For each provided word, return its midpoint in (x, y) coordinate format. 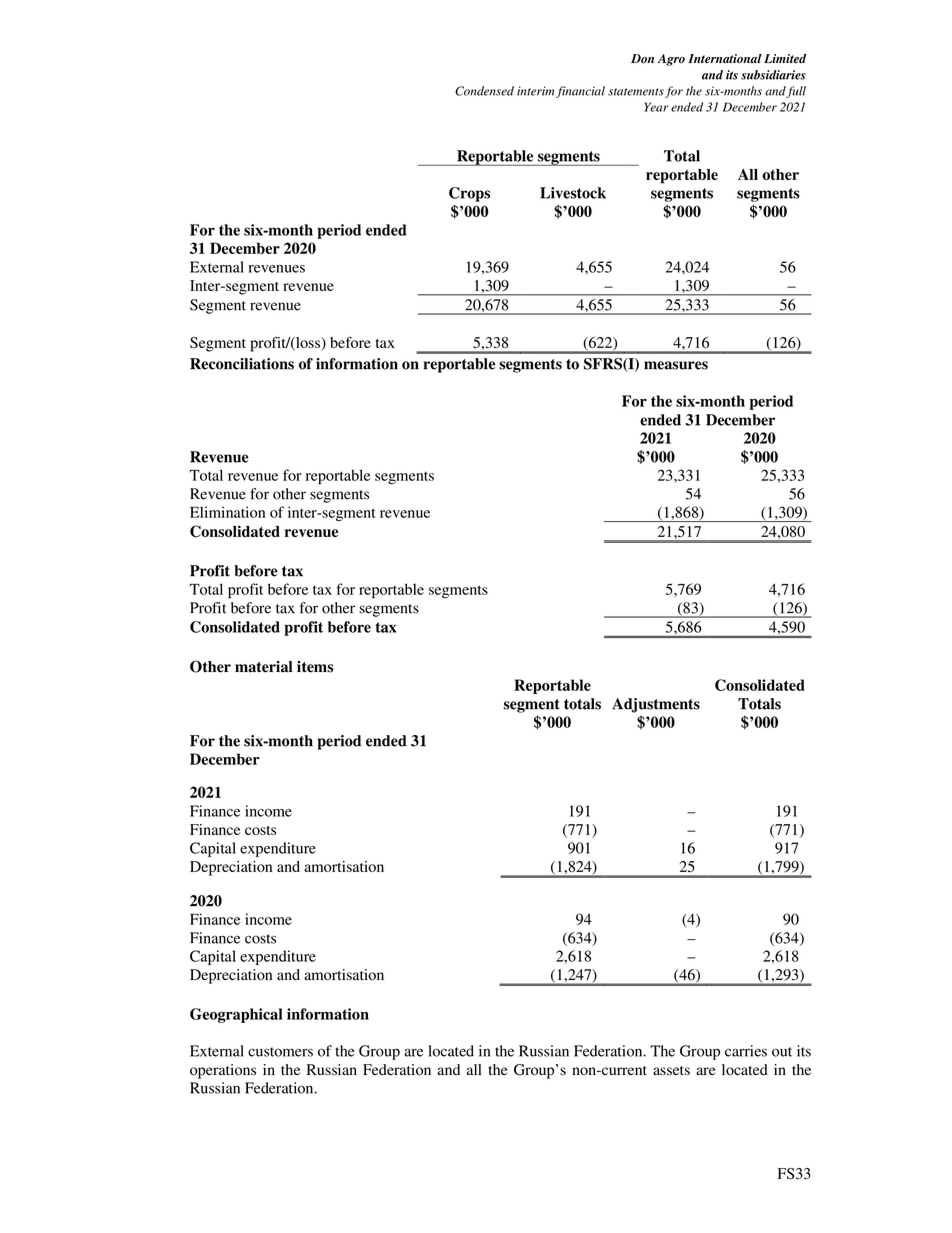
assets (671, 1070)
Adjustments (656, 705)
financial (580, 92)
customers (280, 1052)
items (315, 667)
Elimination (227, 512)
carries (746, 1051)
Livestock (573, 193)
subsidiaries (773, 75)
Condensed (484, 91)
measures (676, 365)
